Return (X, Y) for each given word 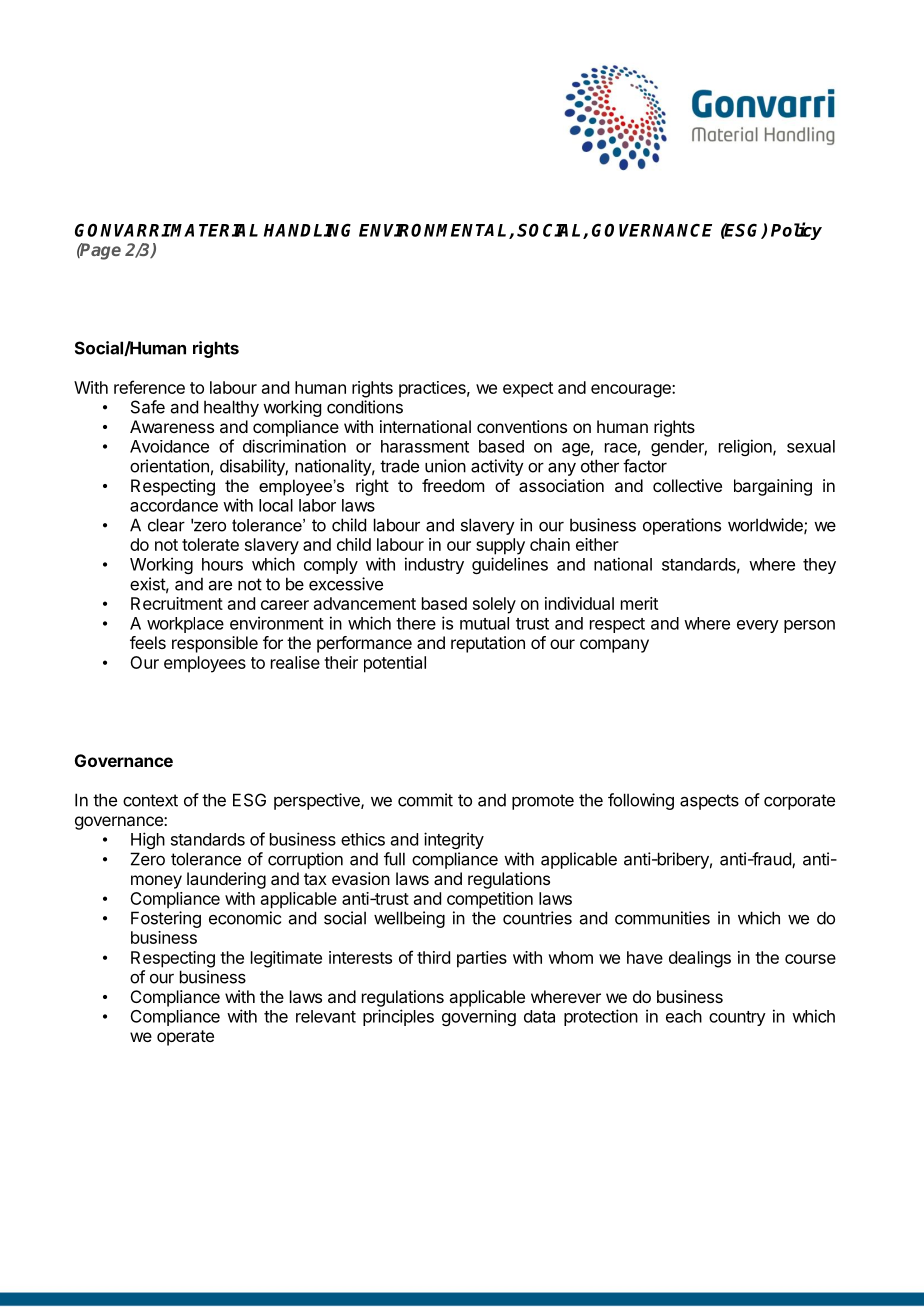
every (758, 626)
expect (528, 390)
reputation (488, 644)
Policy (796, 231)
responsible (215, 644)
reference (149, 387)
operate (185, 1038)
